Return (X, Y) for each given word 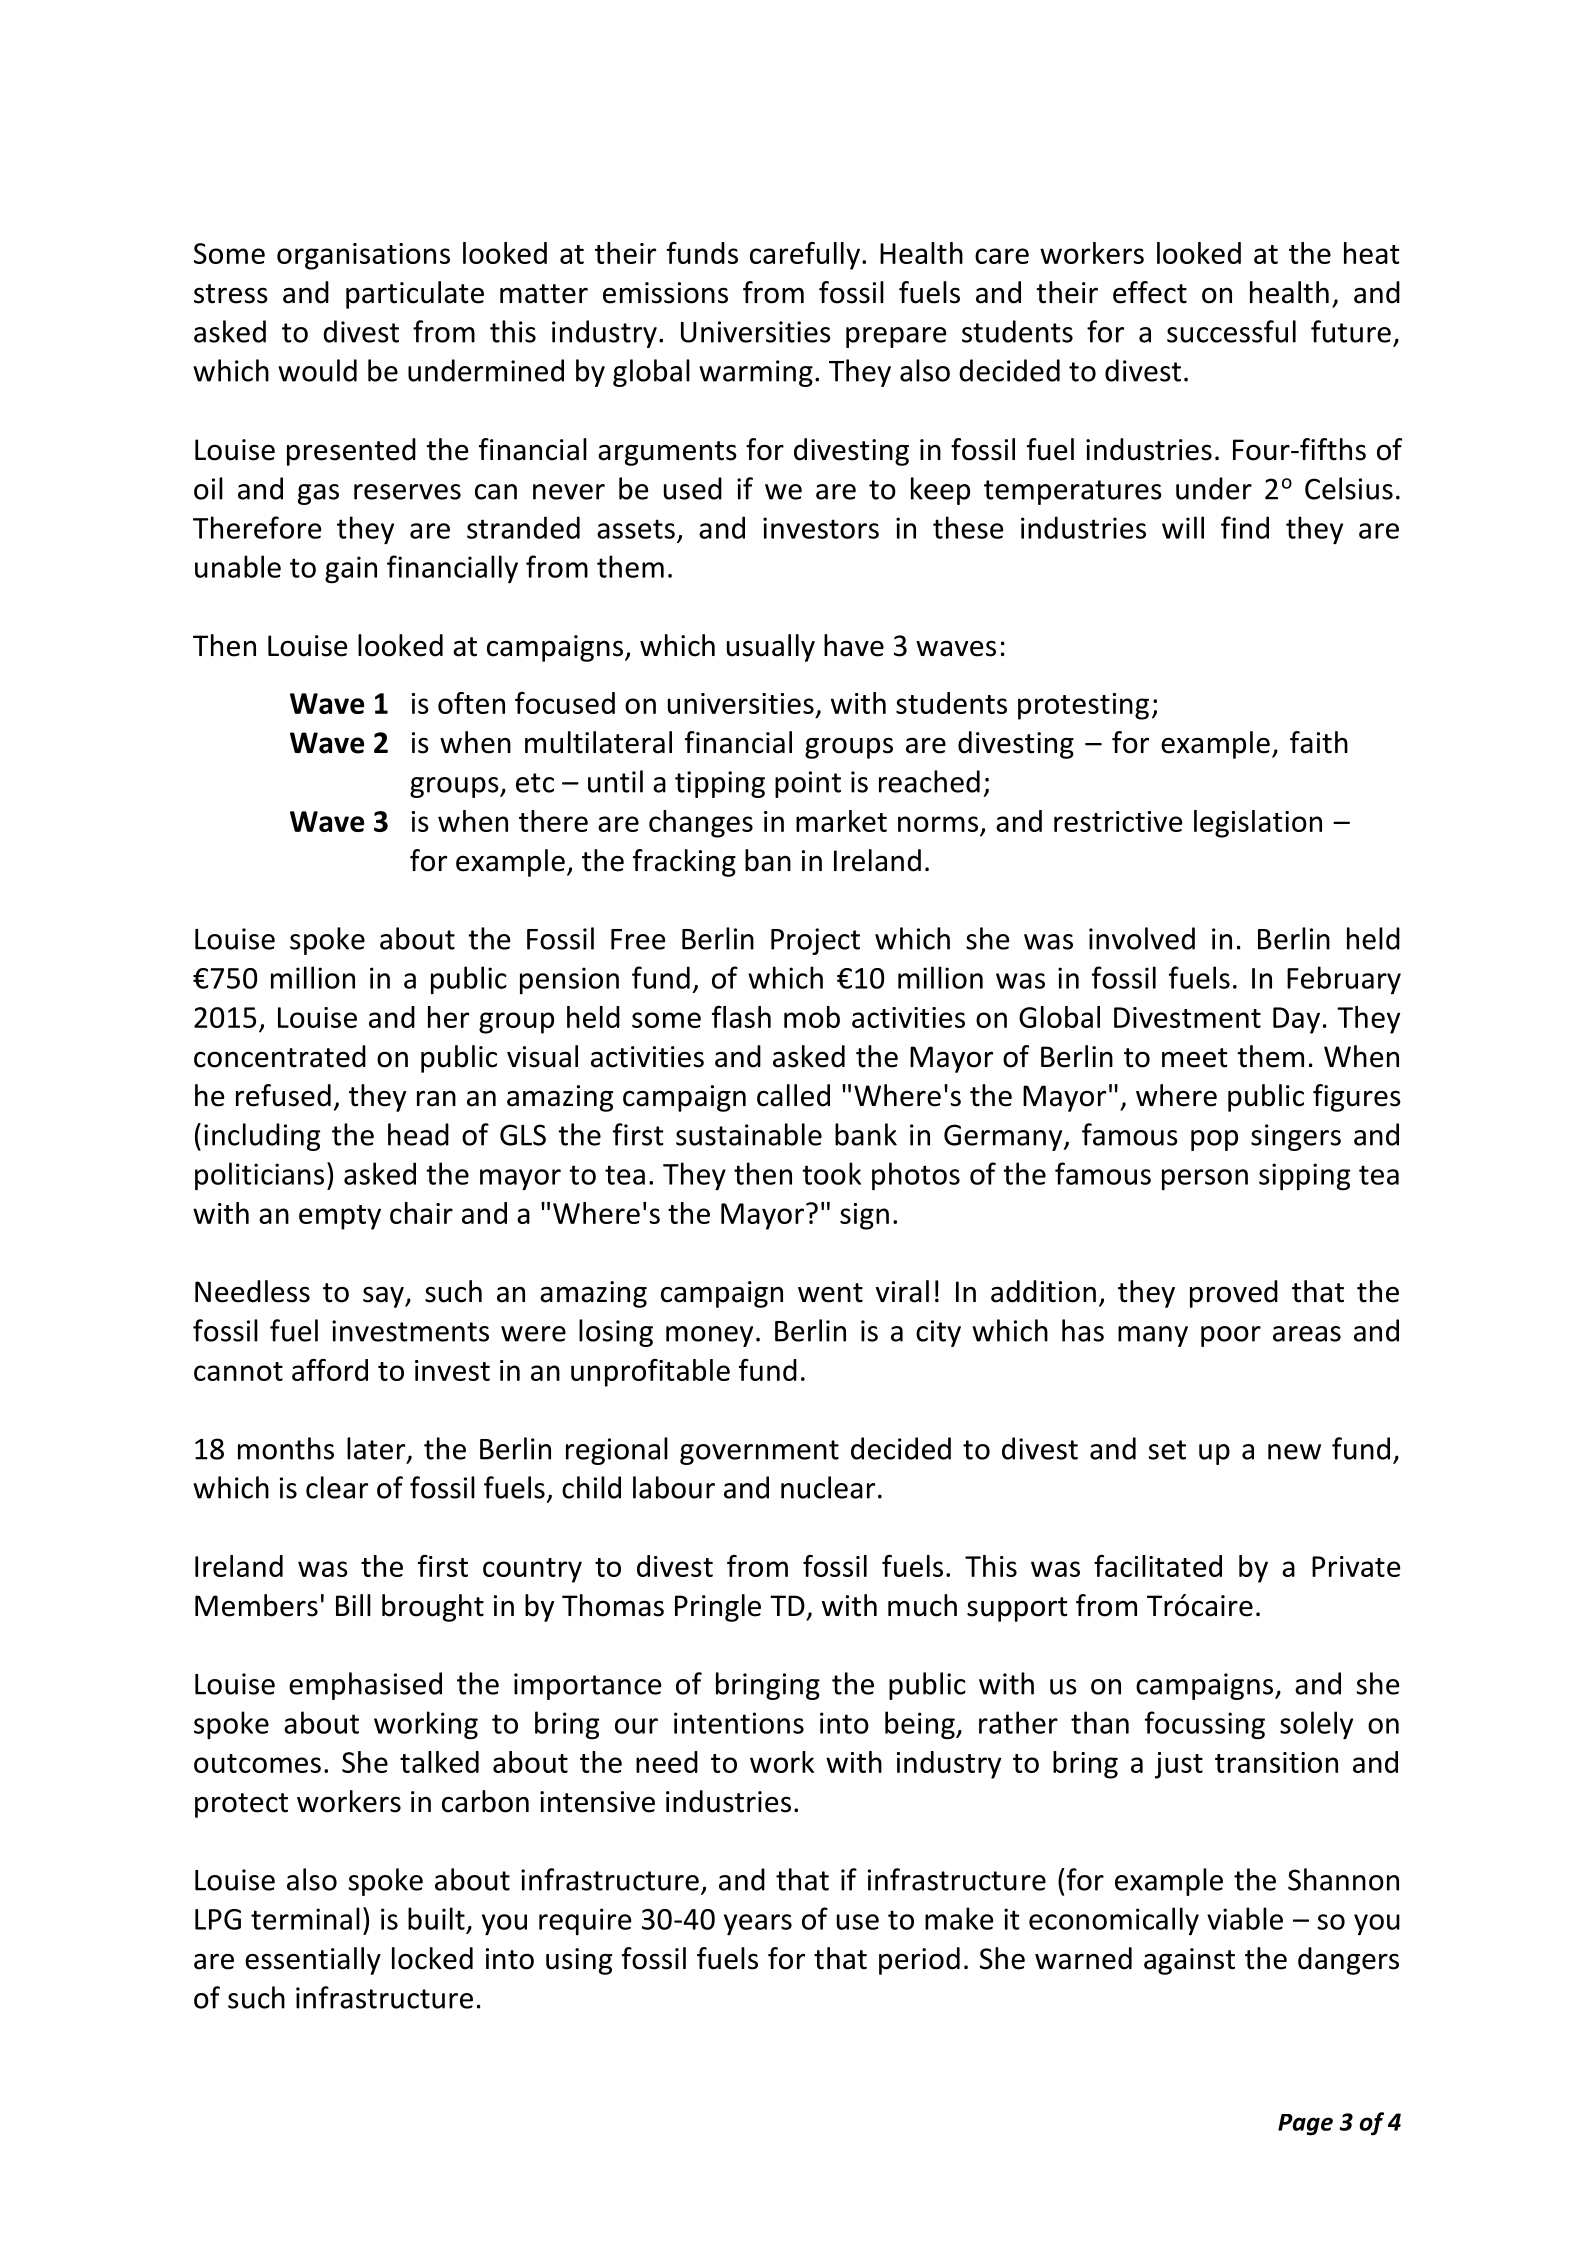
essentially (313, 1961)
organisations (363, 256)
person (1205, 1179)
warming (756, 373)
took (831, 1173)
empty (340, 1217)
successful (1231, 331)
